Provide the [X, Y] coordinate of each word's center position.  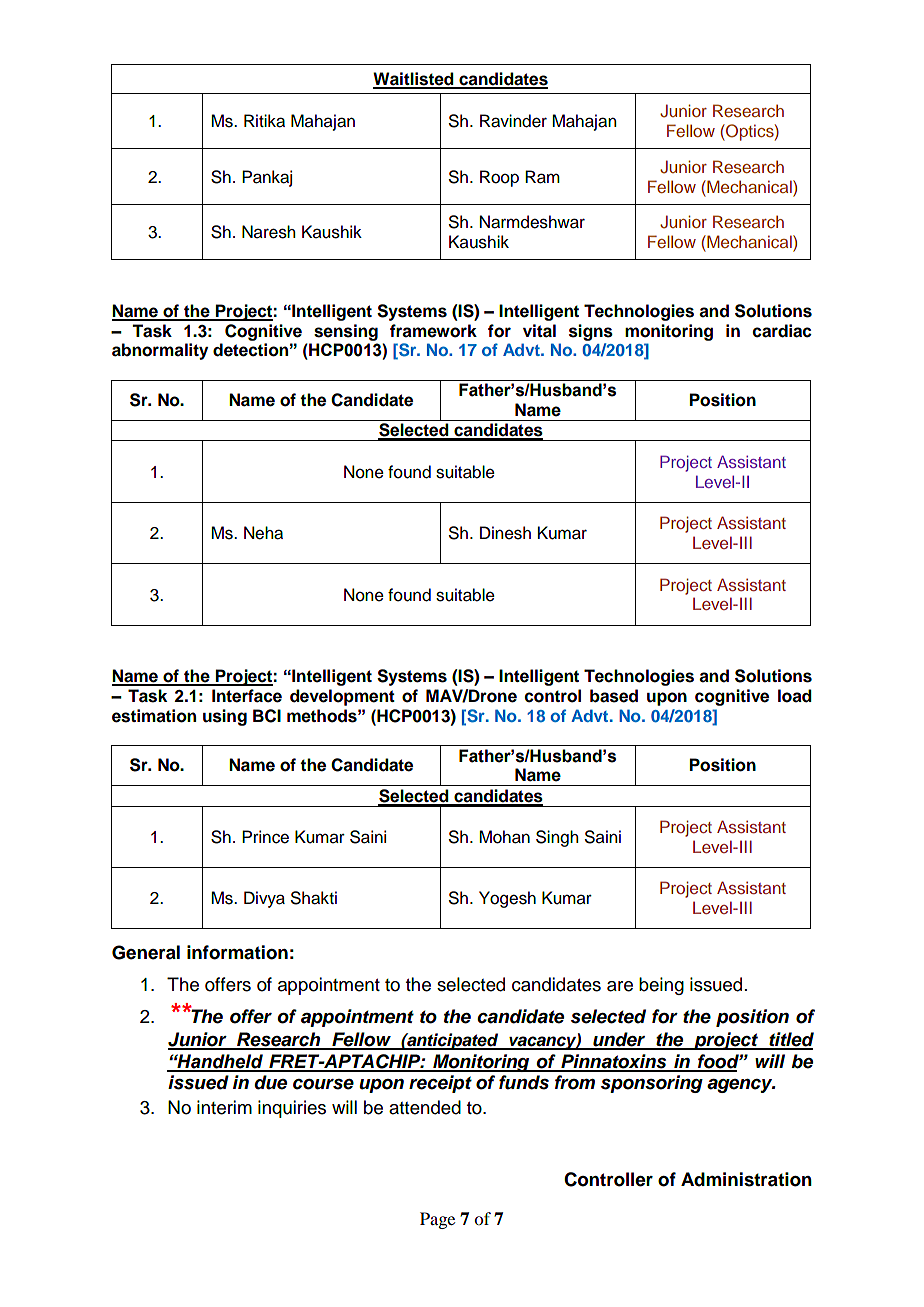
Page [437, 1220]
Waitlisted [414, 80]
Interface [247, 696]
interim [224, 1107]
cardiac [782, 331]
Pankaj [267, 178]
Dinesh [505, 533]
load [795, 696]
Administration [746, 1179]
